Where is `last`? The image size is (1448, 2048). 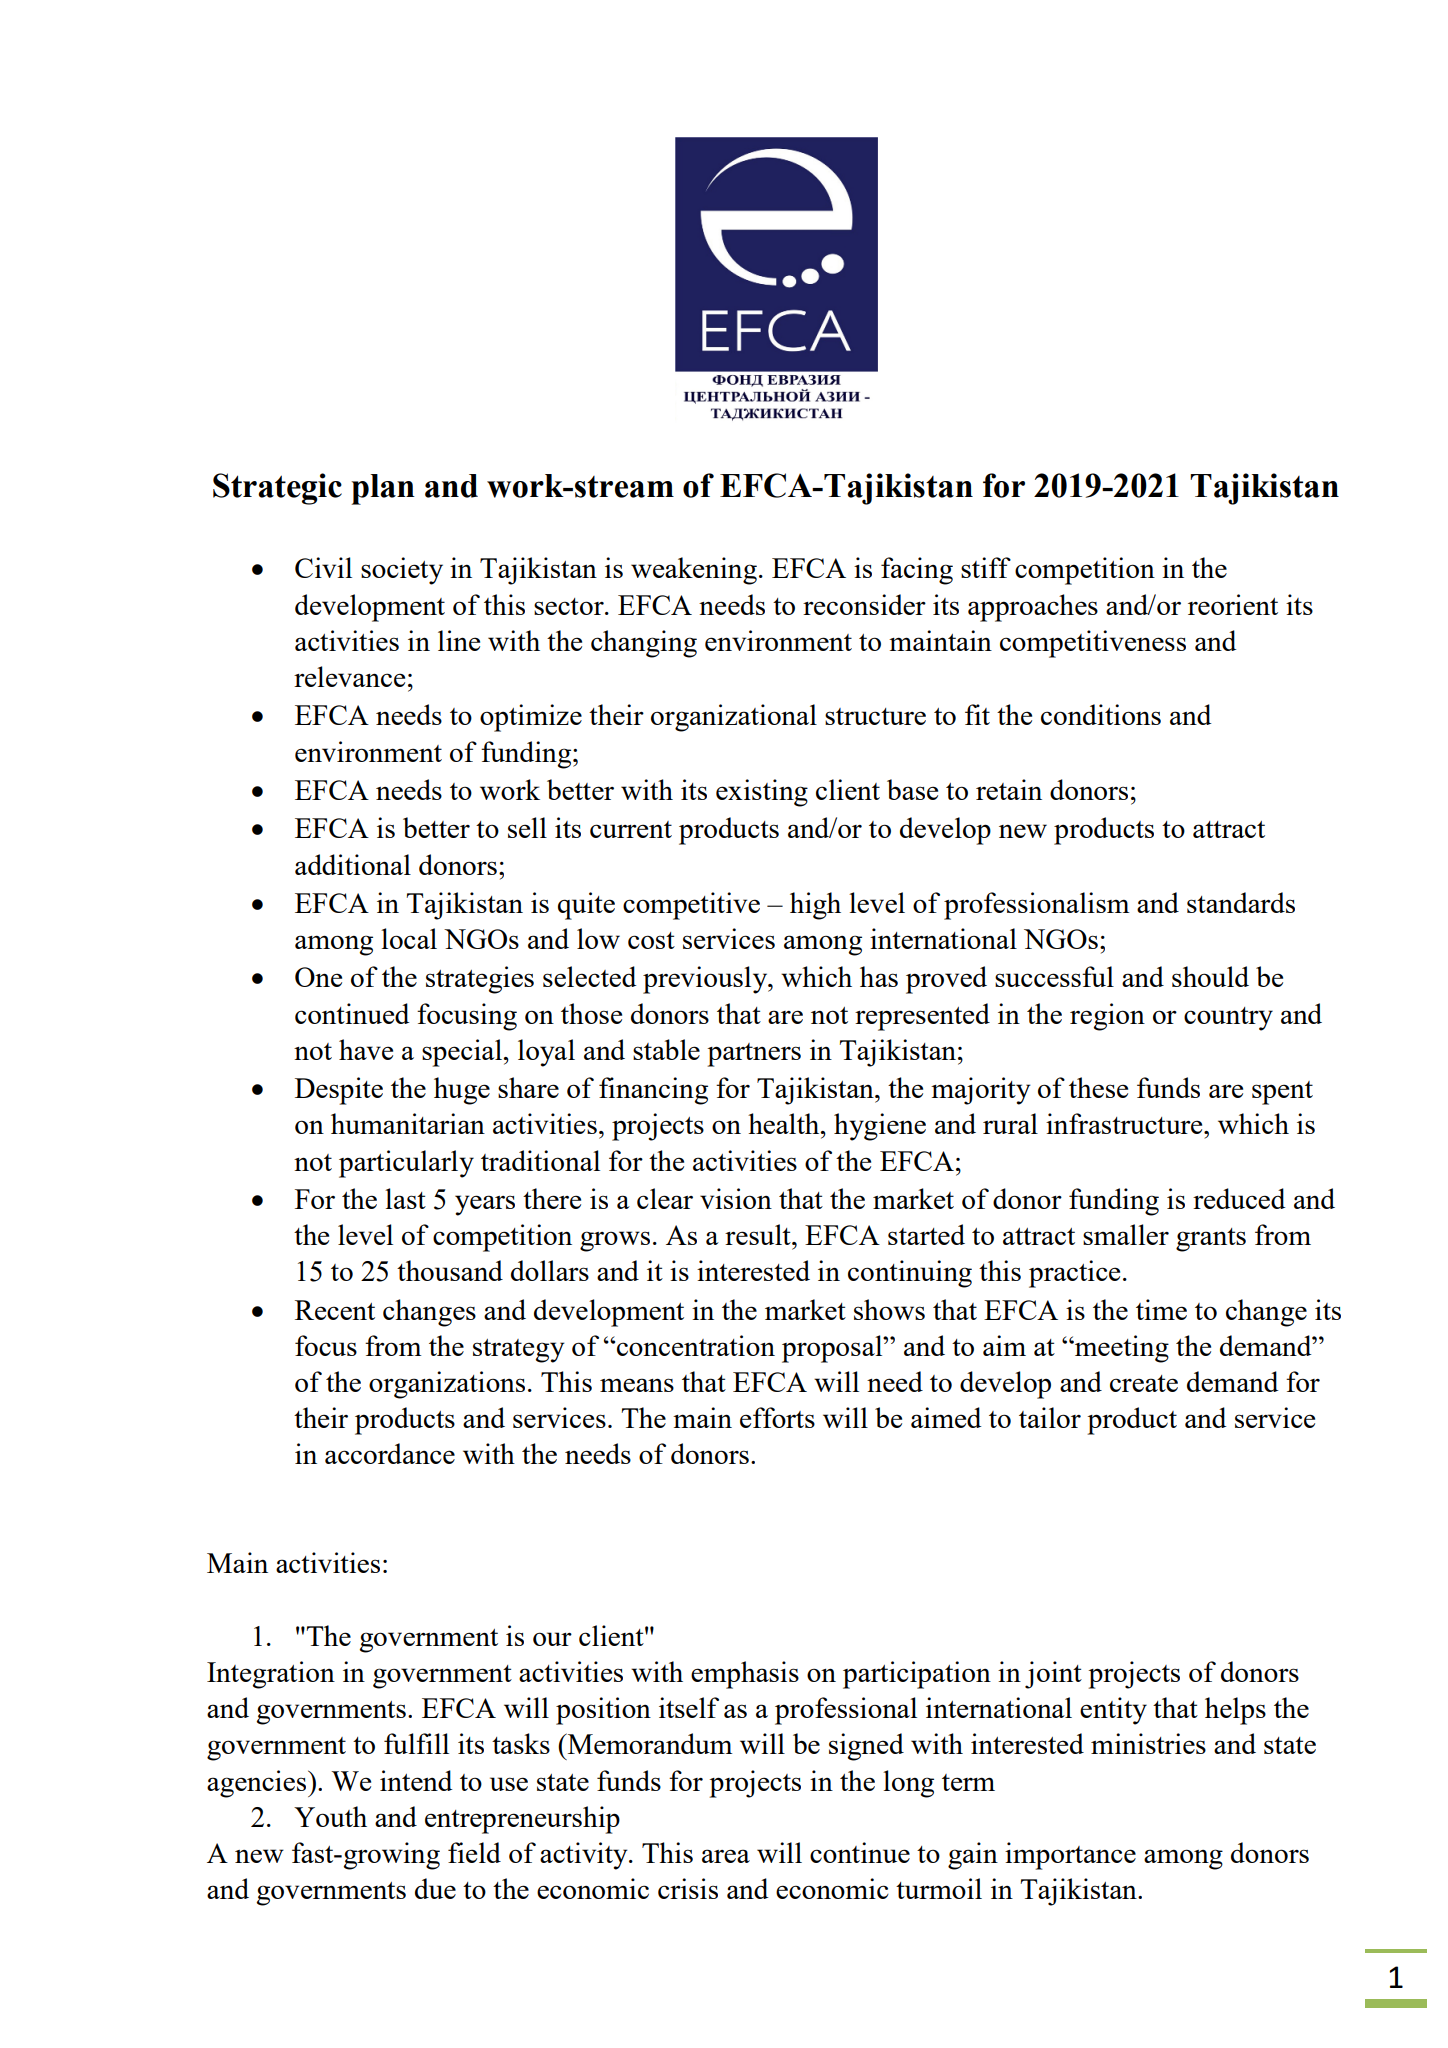 last is located at coordinates (405, 1198).
